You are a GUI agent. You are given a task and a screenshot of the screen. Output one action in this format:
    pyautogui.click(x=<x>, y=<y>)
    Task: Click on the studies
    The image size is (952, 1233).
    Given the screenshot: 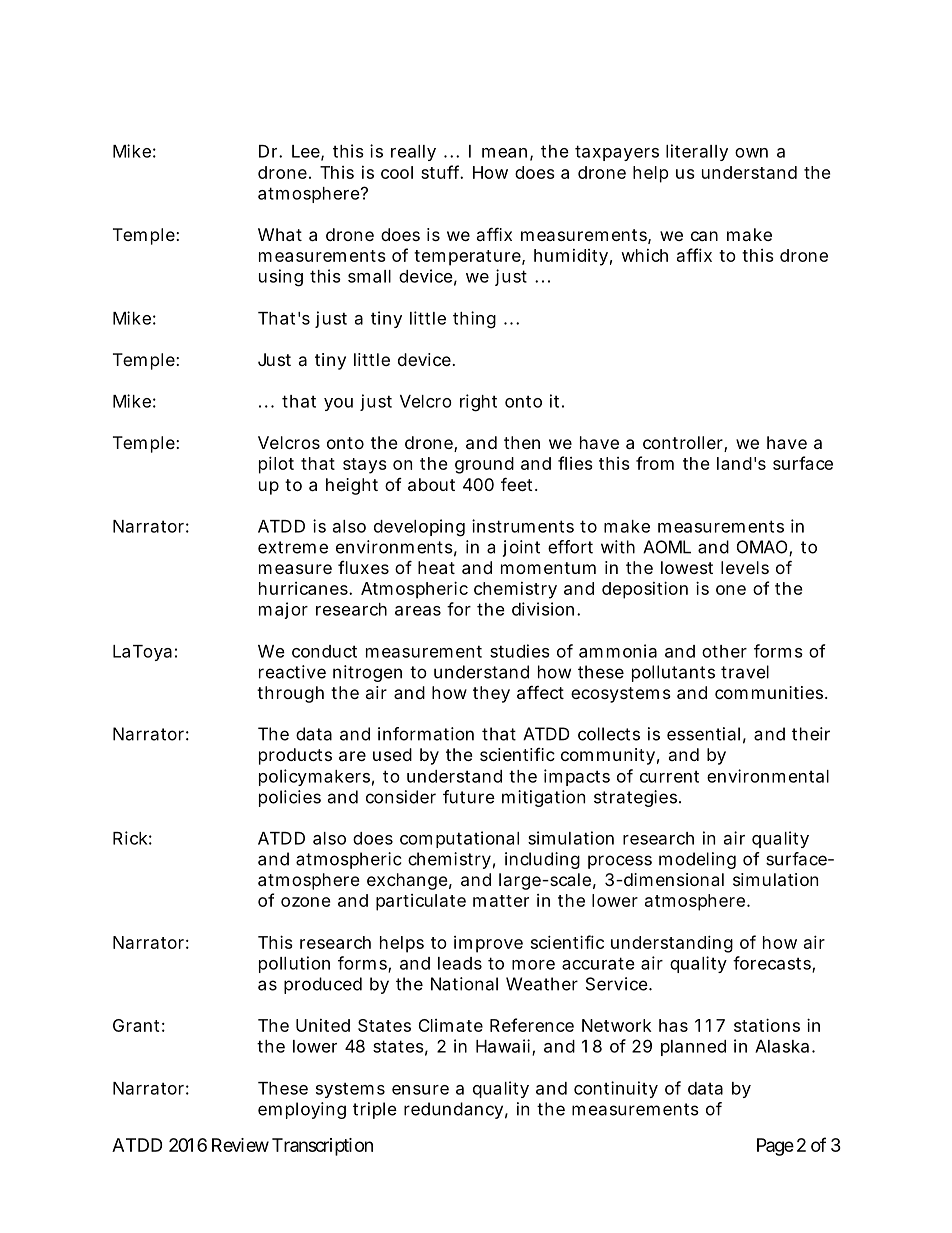 What is the action you would take?
    pyautogui.click(x=520, y=651)
